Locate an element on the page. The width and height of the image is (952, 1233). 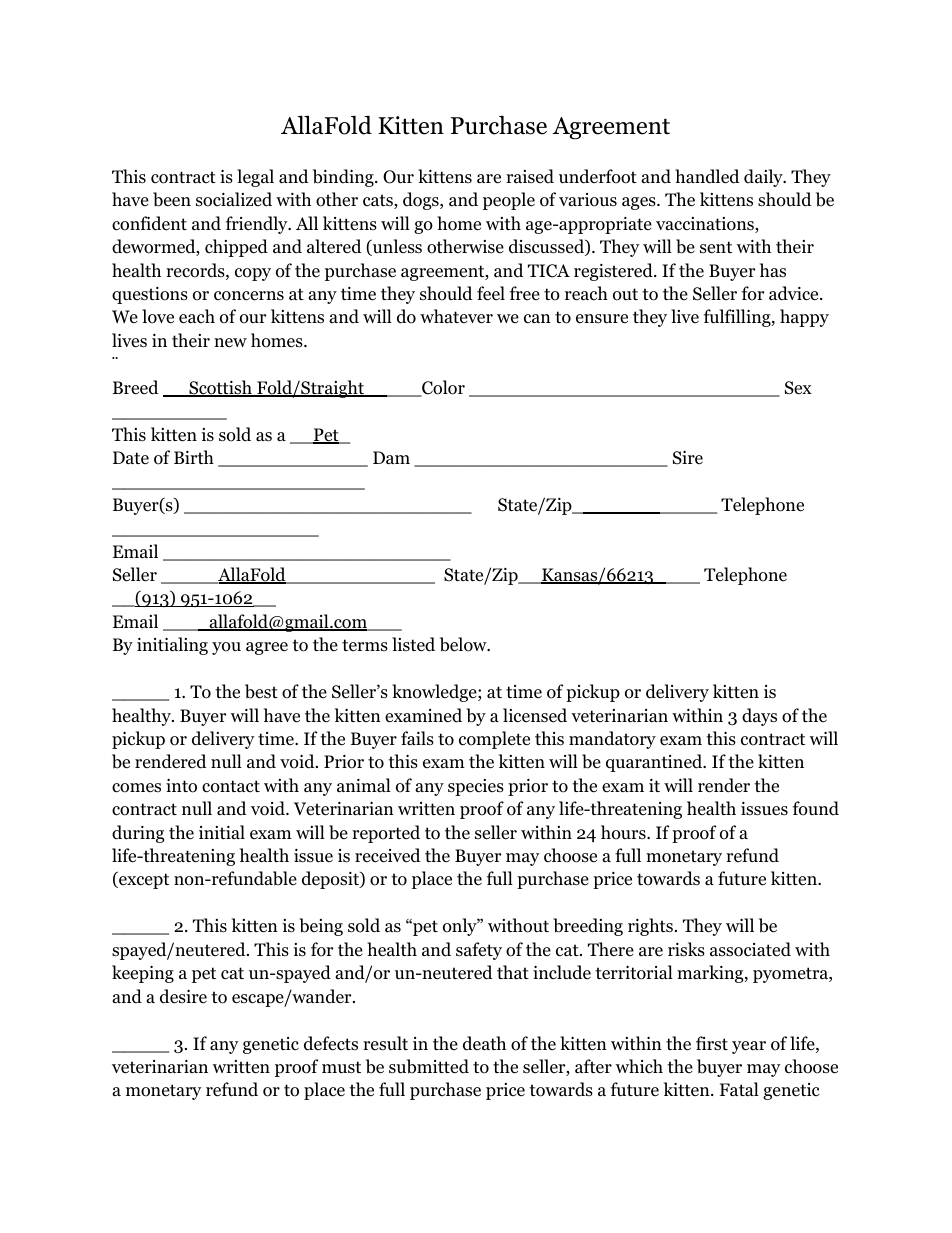
defects is located at coordinates (331, 1043).
